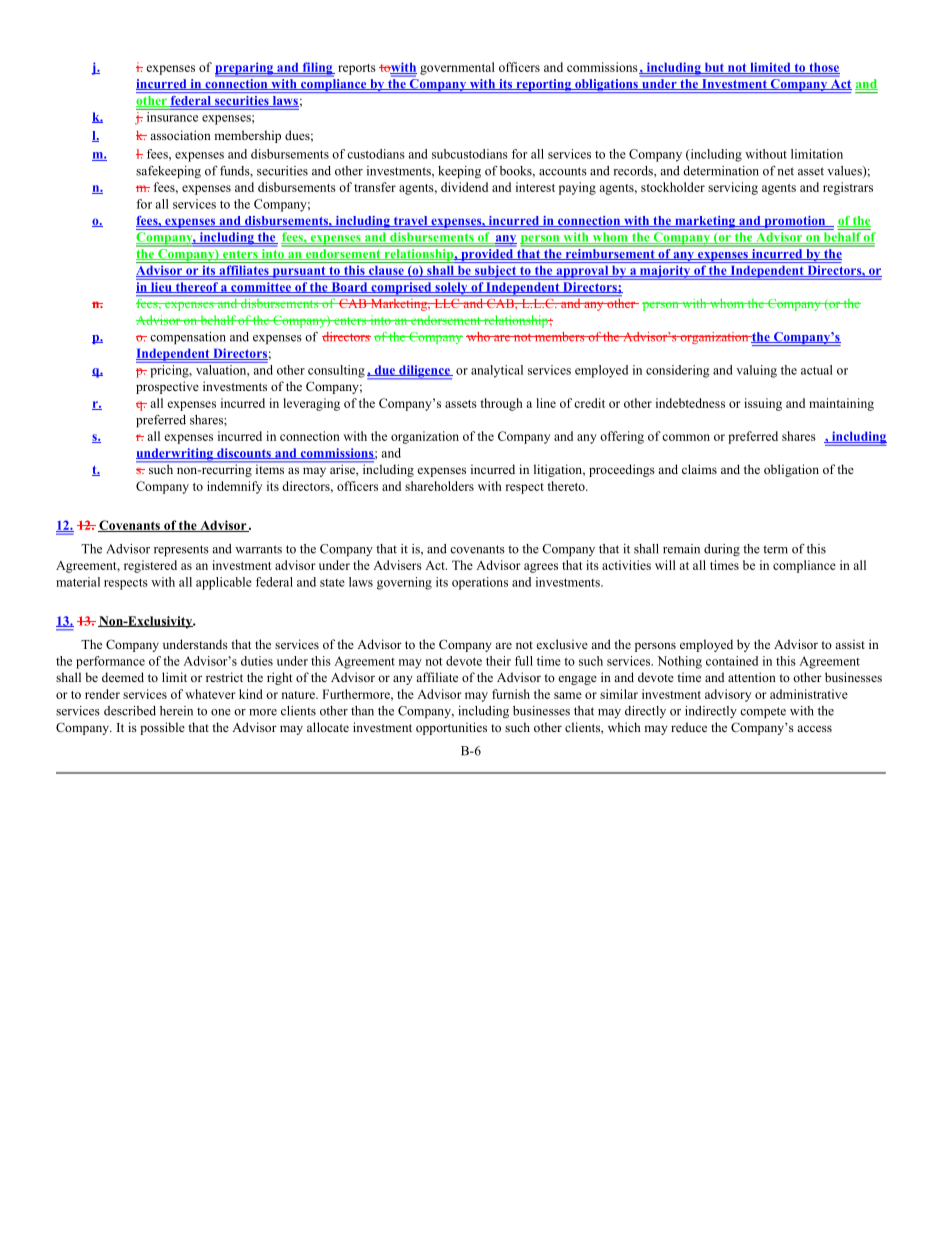  Describe the element at coordinates (457, 68) in the image. I see `governmental` at that location.
